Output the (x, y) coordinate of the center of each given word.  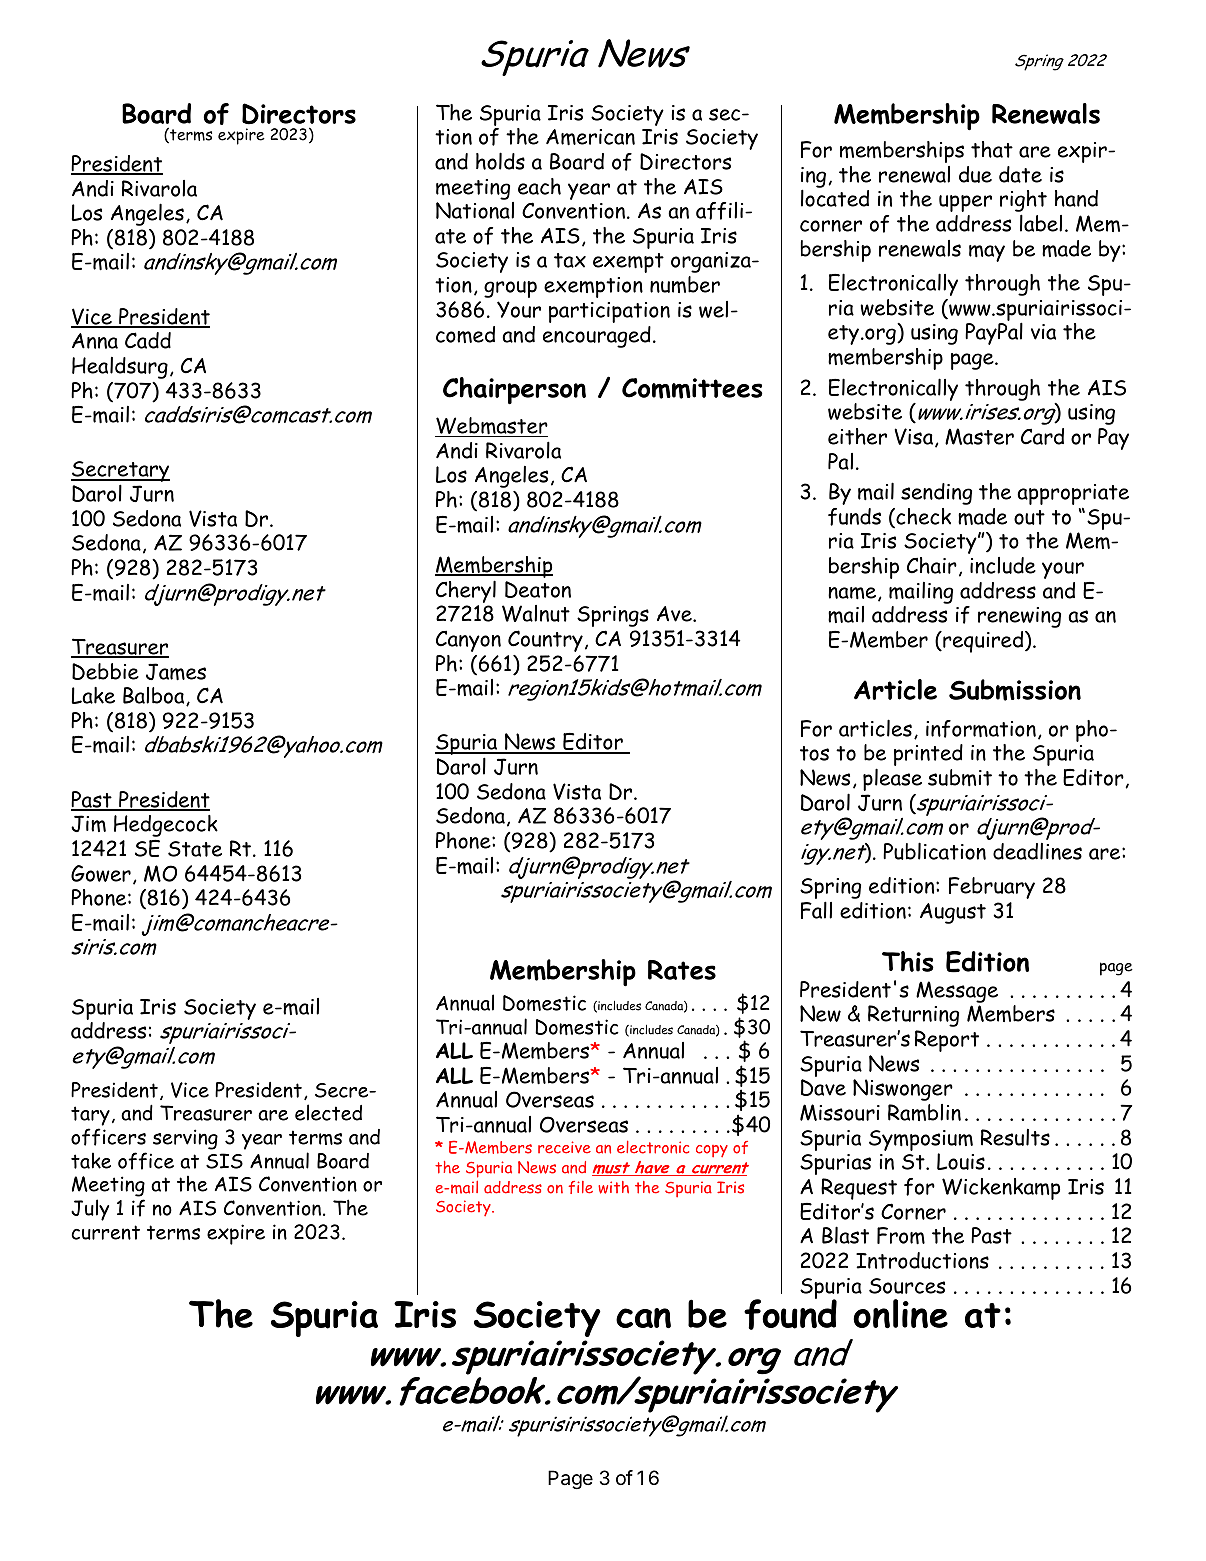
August (953, 913)
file (581, 1187)
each (539, 186)
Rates (682, 970)
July (90, 1210)
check (922, 517)
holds (500, 161)
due (975, 174)
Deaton (538, 589)
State (195, 849)
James (176, 672)
